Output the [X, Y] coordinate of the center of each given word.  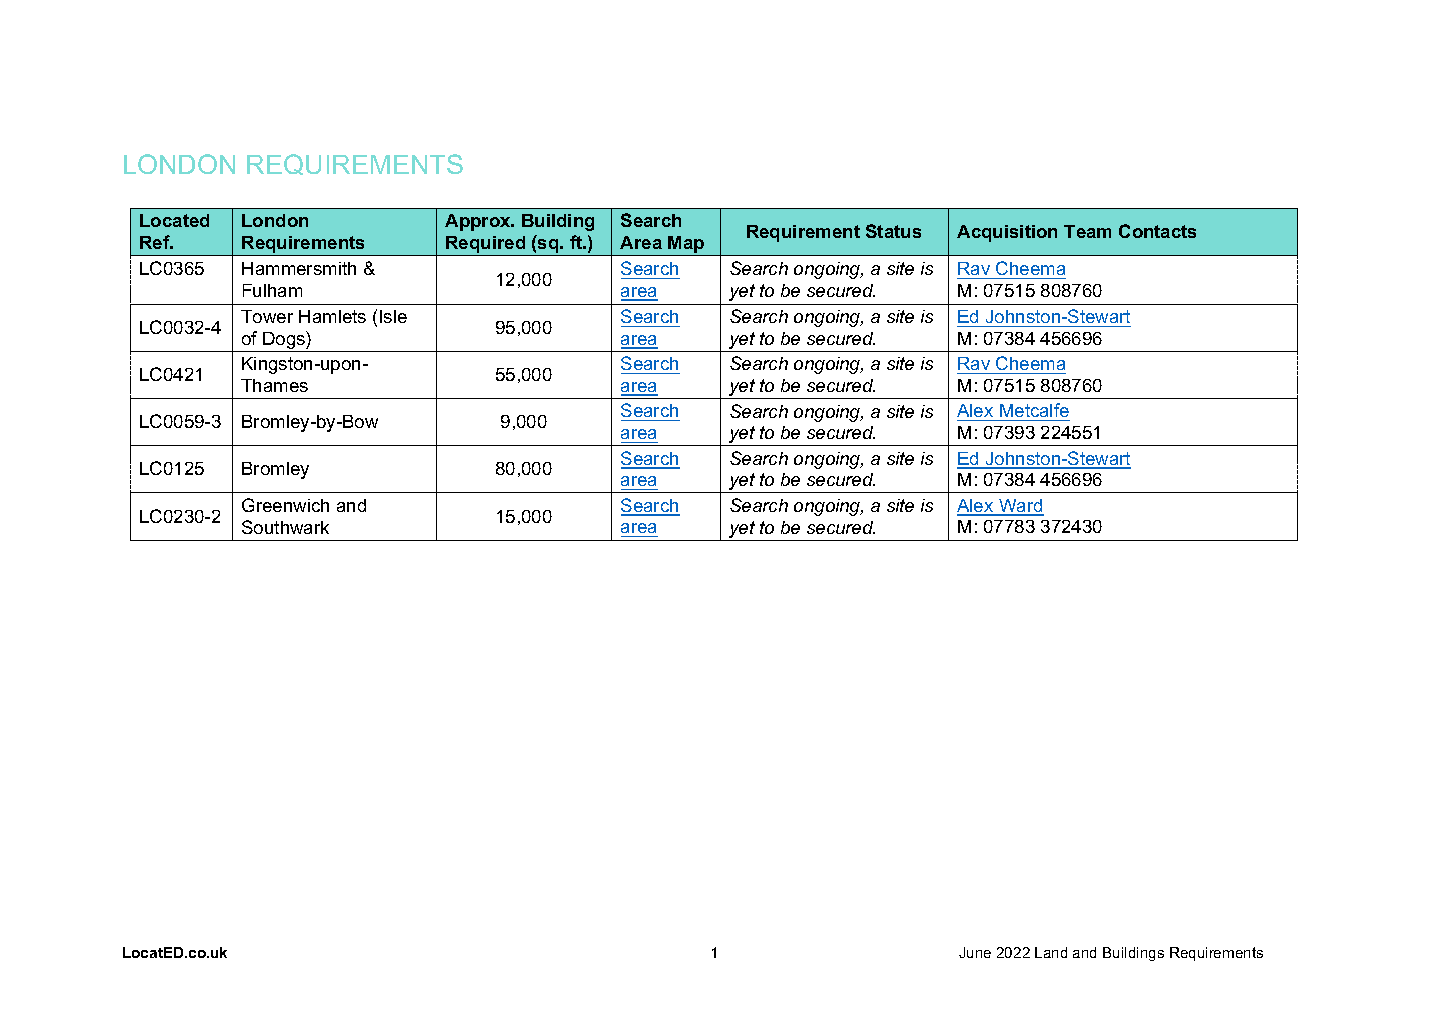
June [975, 952]
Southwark [285, 527]
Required [486, 246]
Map [687, 246]
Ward [1020, 507]
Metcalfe [1034, 412]
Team [1087, 231]
